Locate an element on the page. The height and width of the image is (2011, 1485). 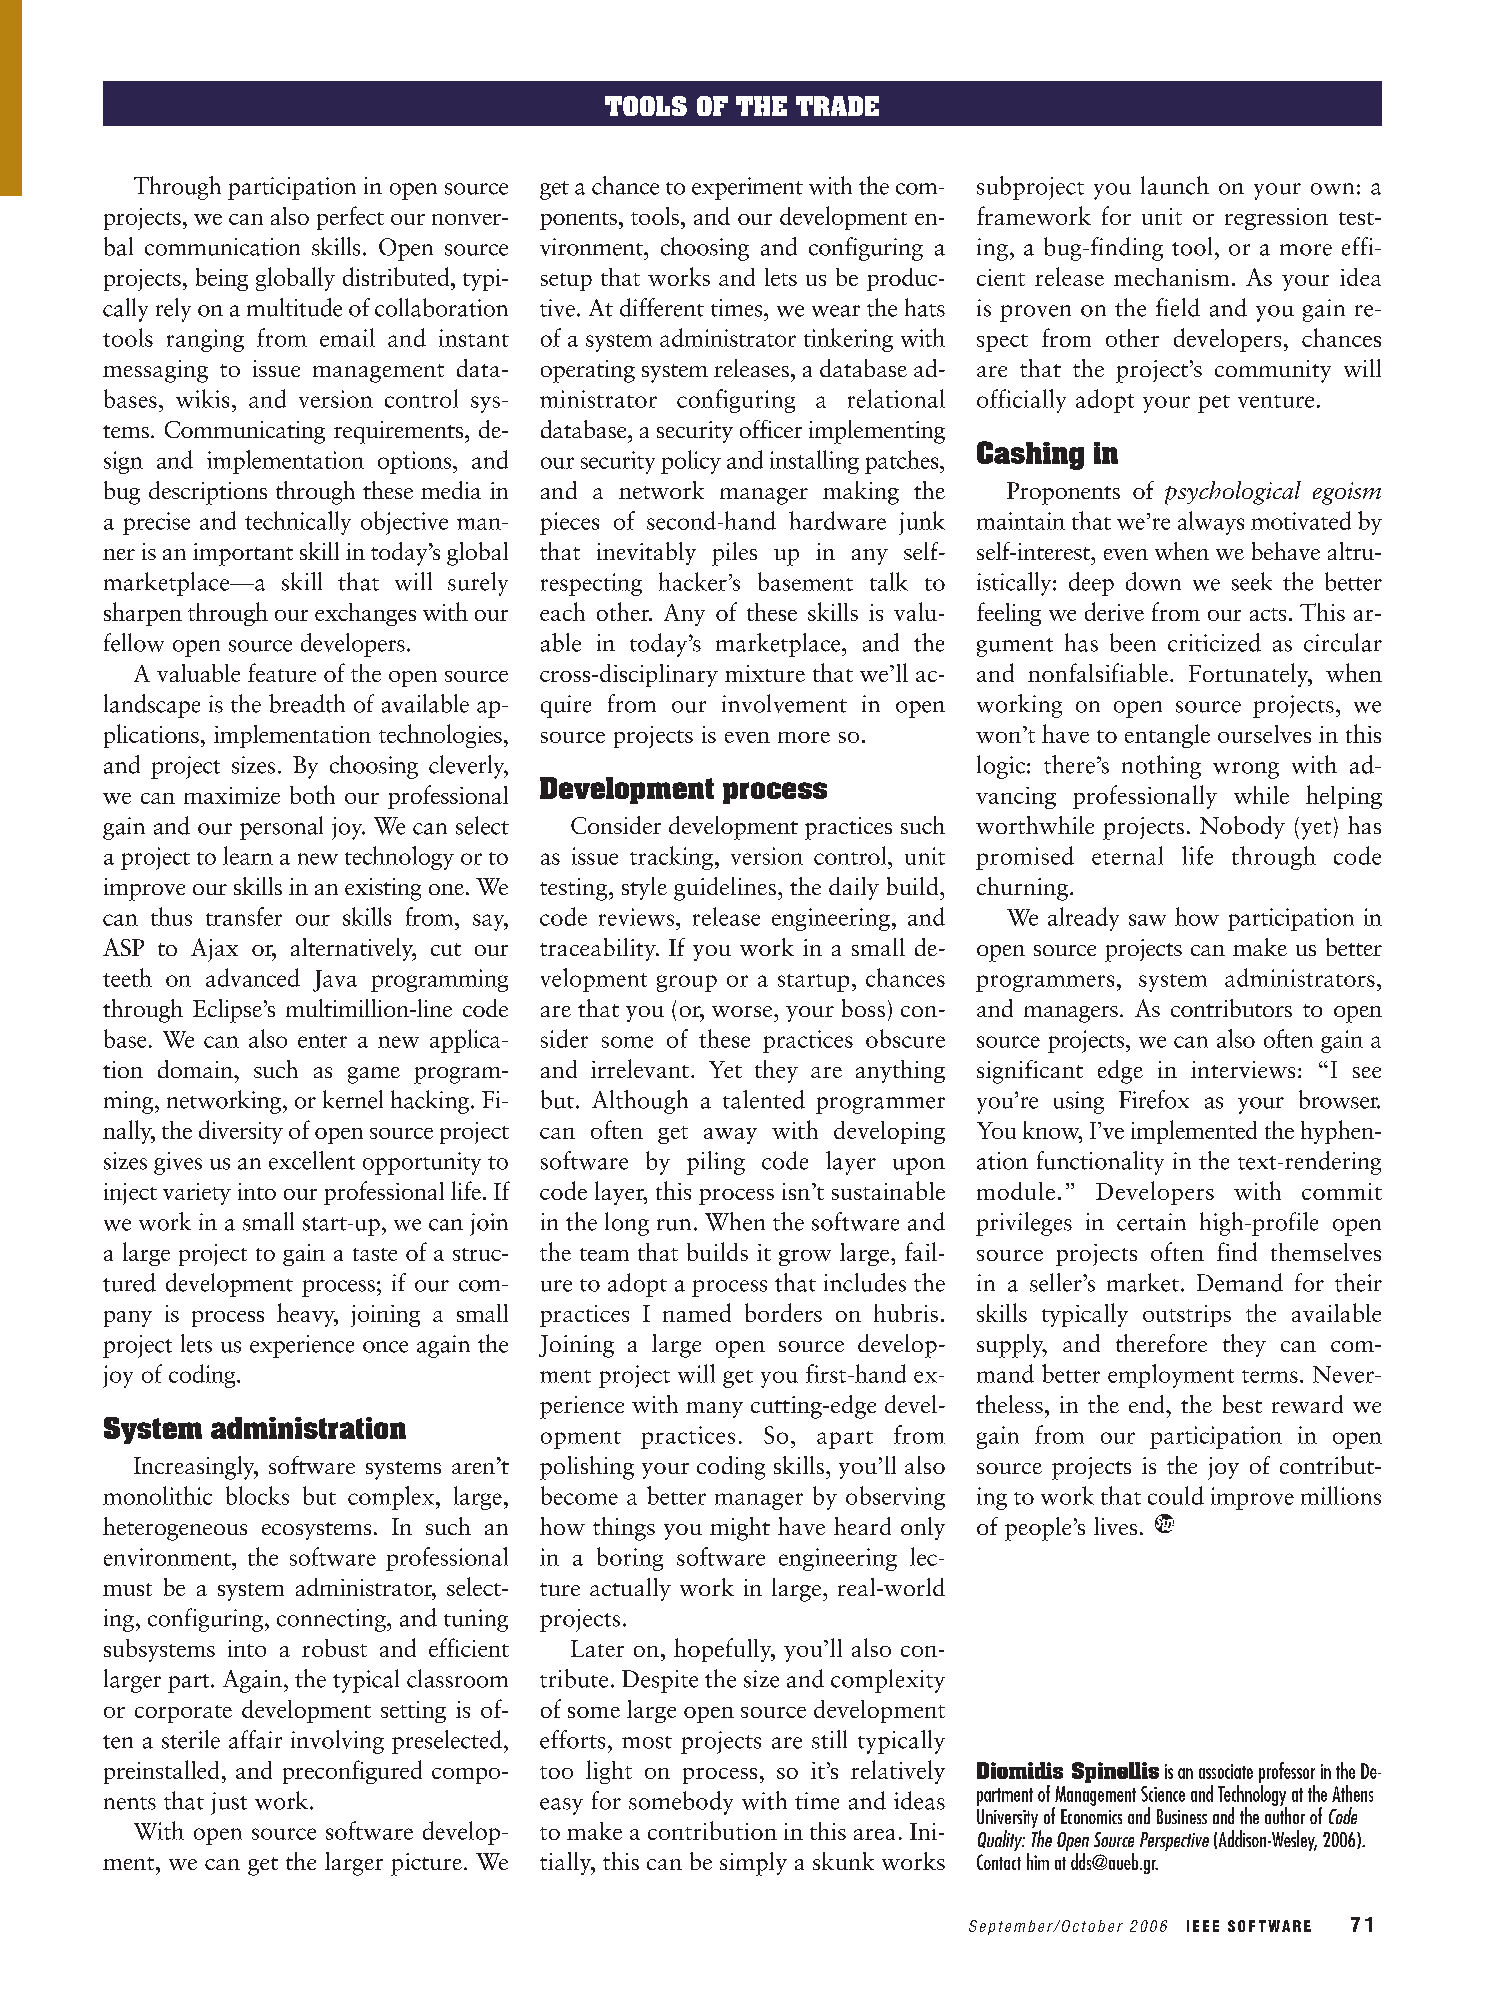
launch is located at coordinates (1175, 185).
